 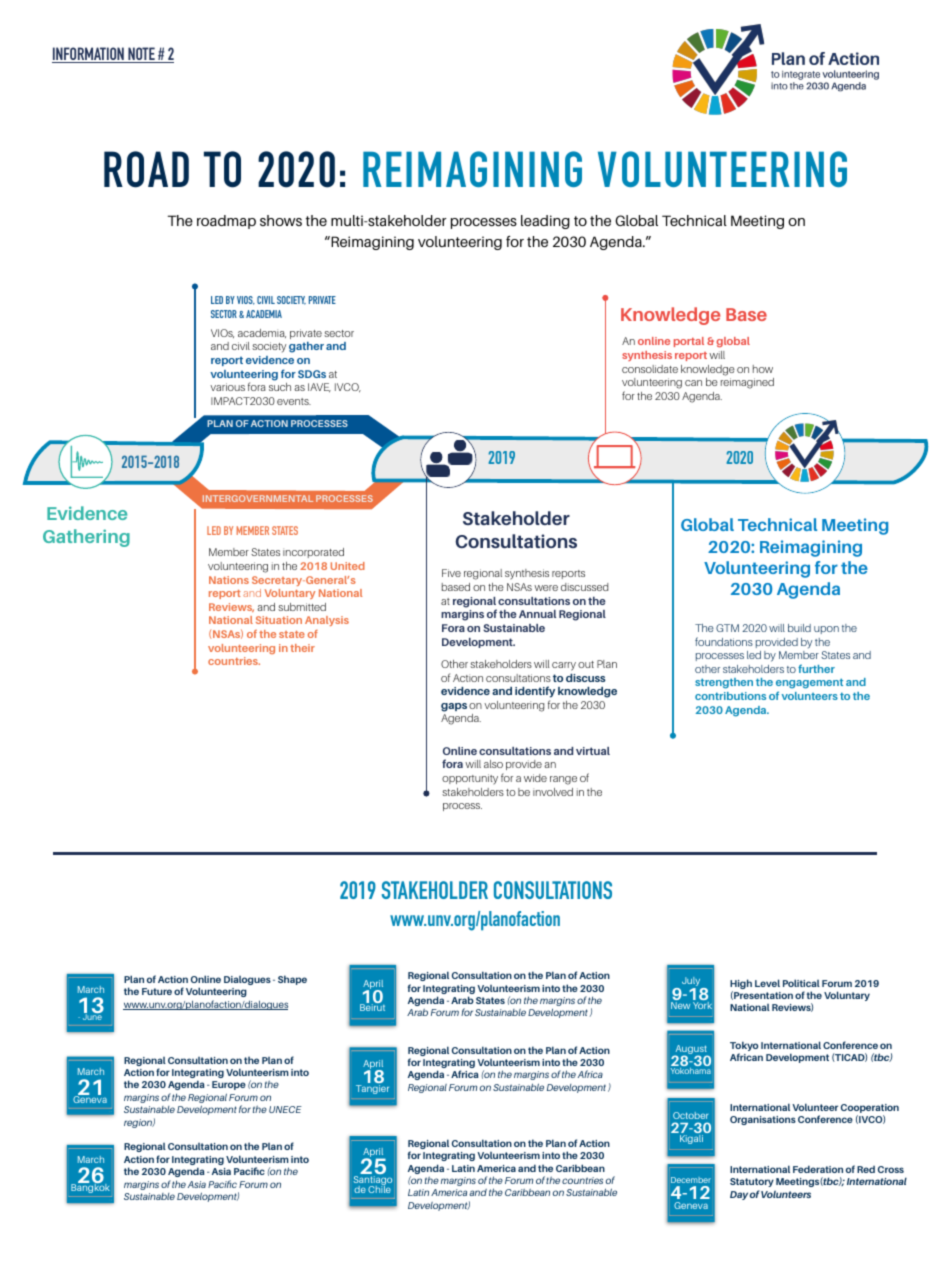 I want to click on their, so click(x=302, y=648).
